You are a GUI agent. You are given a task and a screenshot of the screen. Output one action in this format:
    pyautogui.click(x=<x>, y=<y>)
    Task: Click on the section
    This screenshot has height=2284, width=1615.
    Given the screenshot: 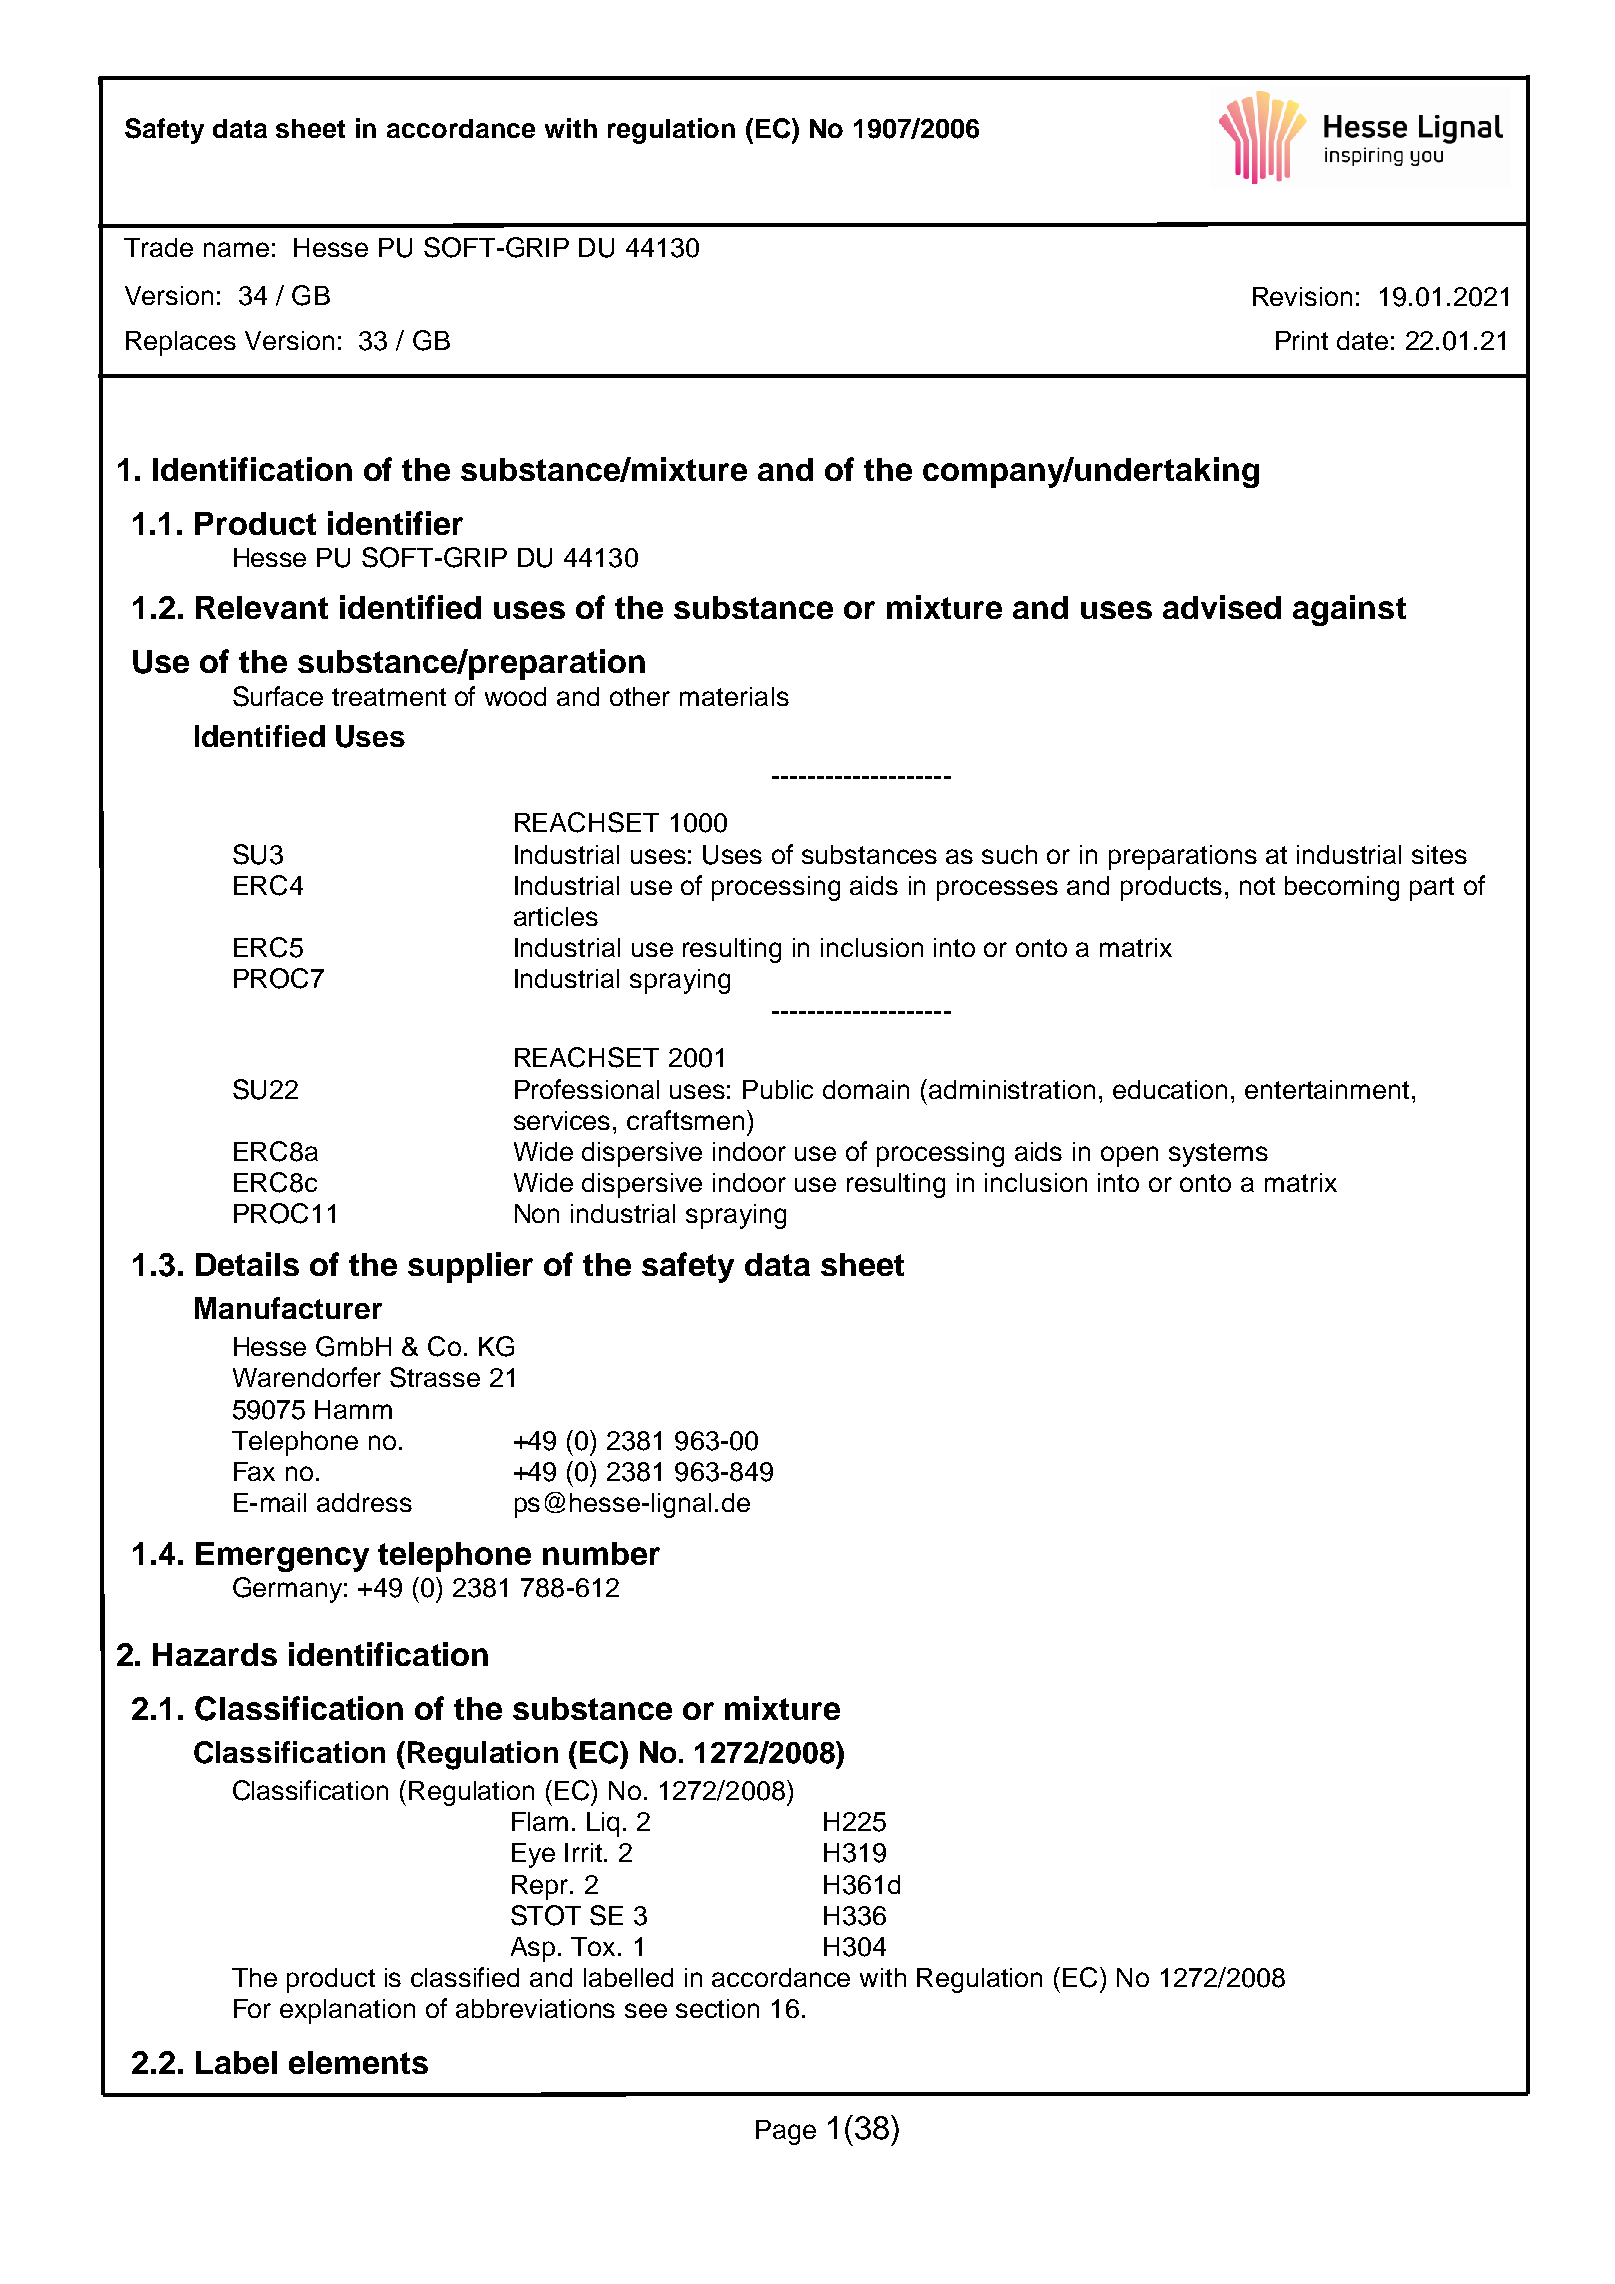 What is the action you would take?
    pyautogui.click(x=717, y=2008)
